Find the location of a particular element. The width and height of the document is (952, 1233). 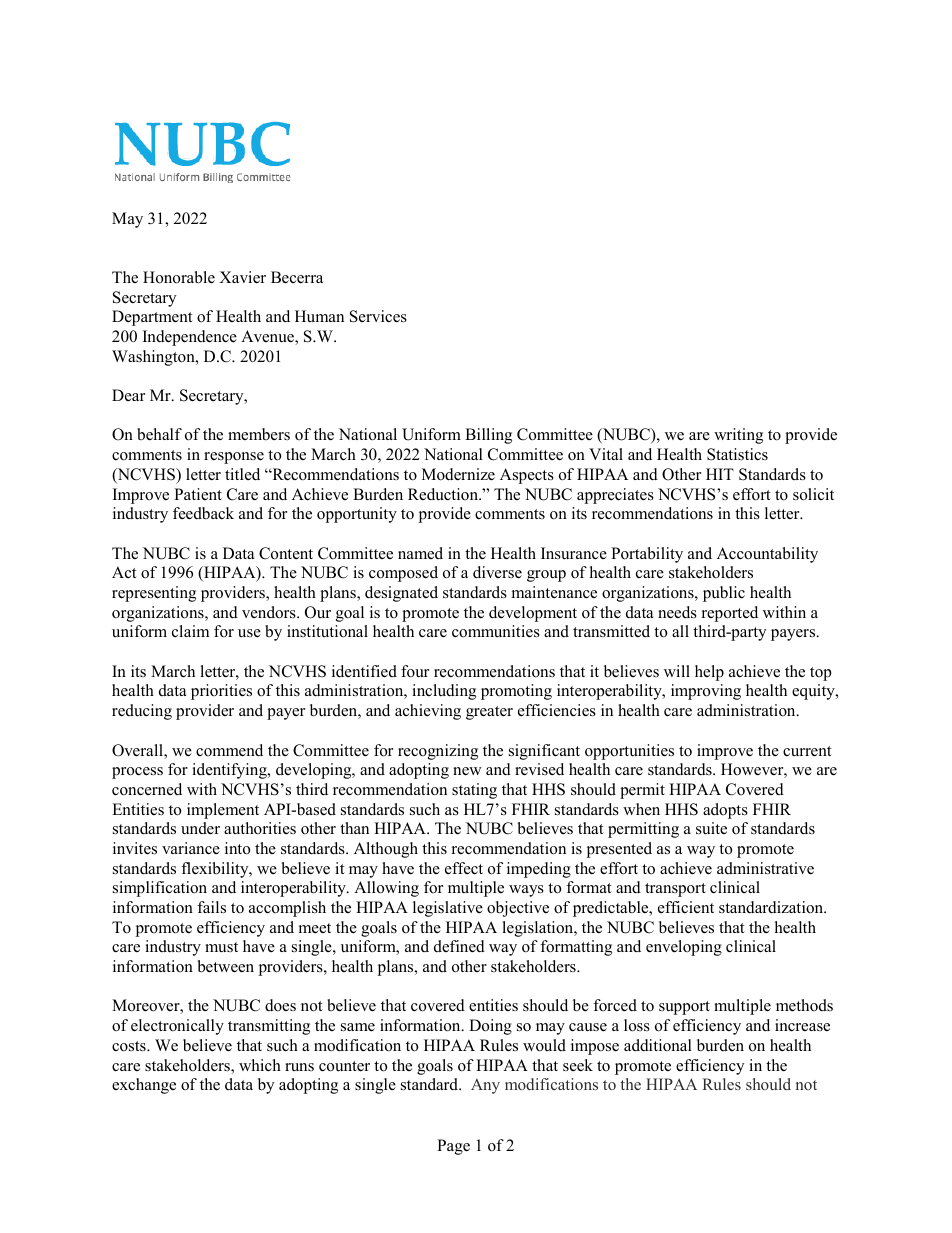

Reduction is located at coordinates (444, 494).
